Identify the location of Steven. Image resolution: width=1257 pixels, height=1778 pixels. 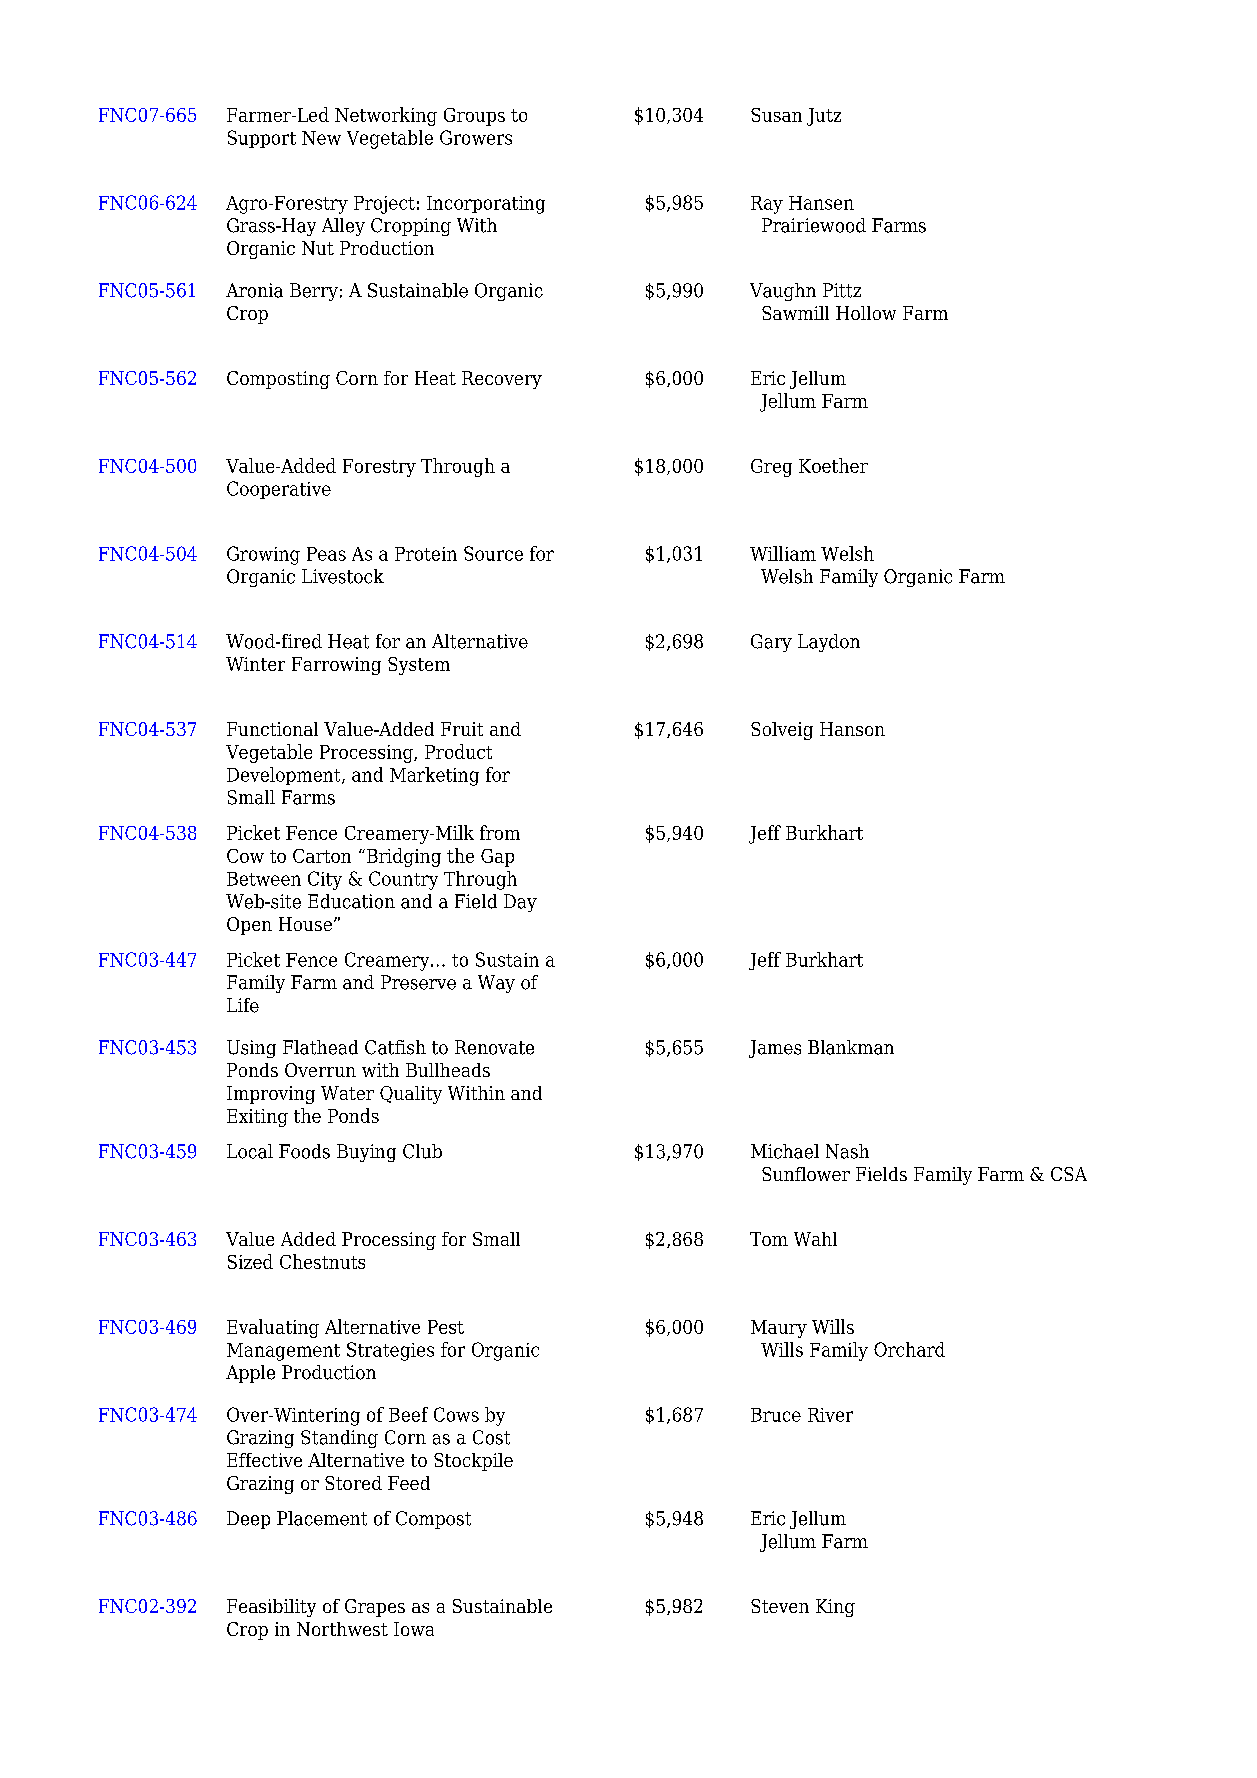
(780, 1606).
